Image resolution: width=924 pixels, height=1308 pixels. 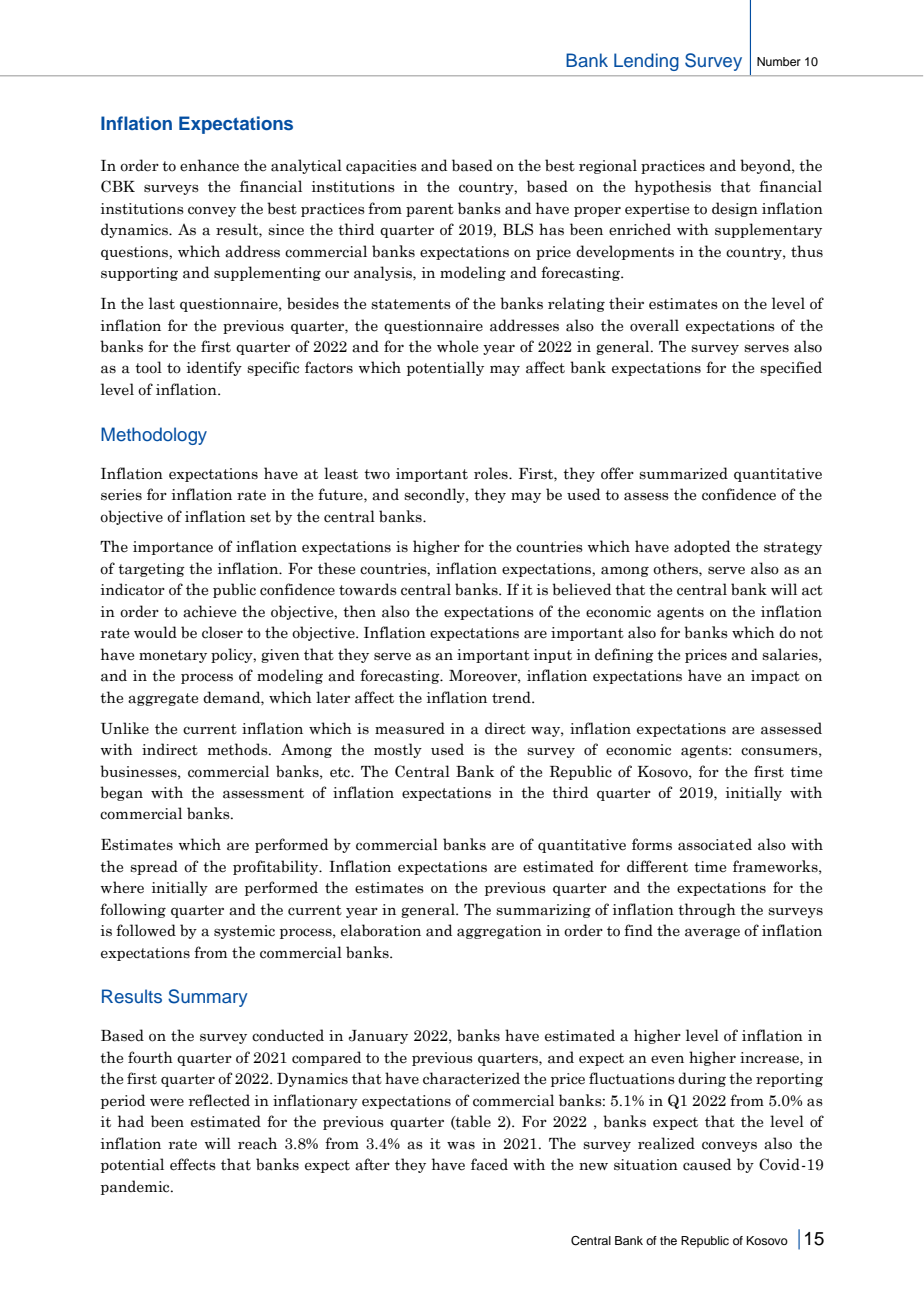 I want to click on impact, so click(x=775, y=677).
